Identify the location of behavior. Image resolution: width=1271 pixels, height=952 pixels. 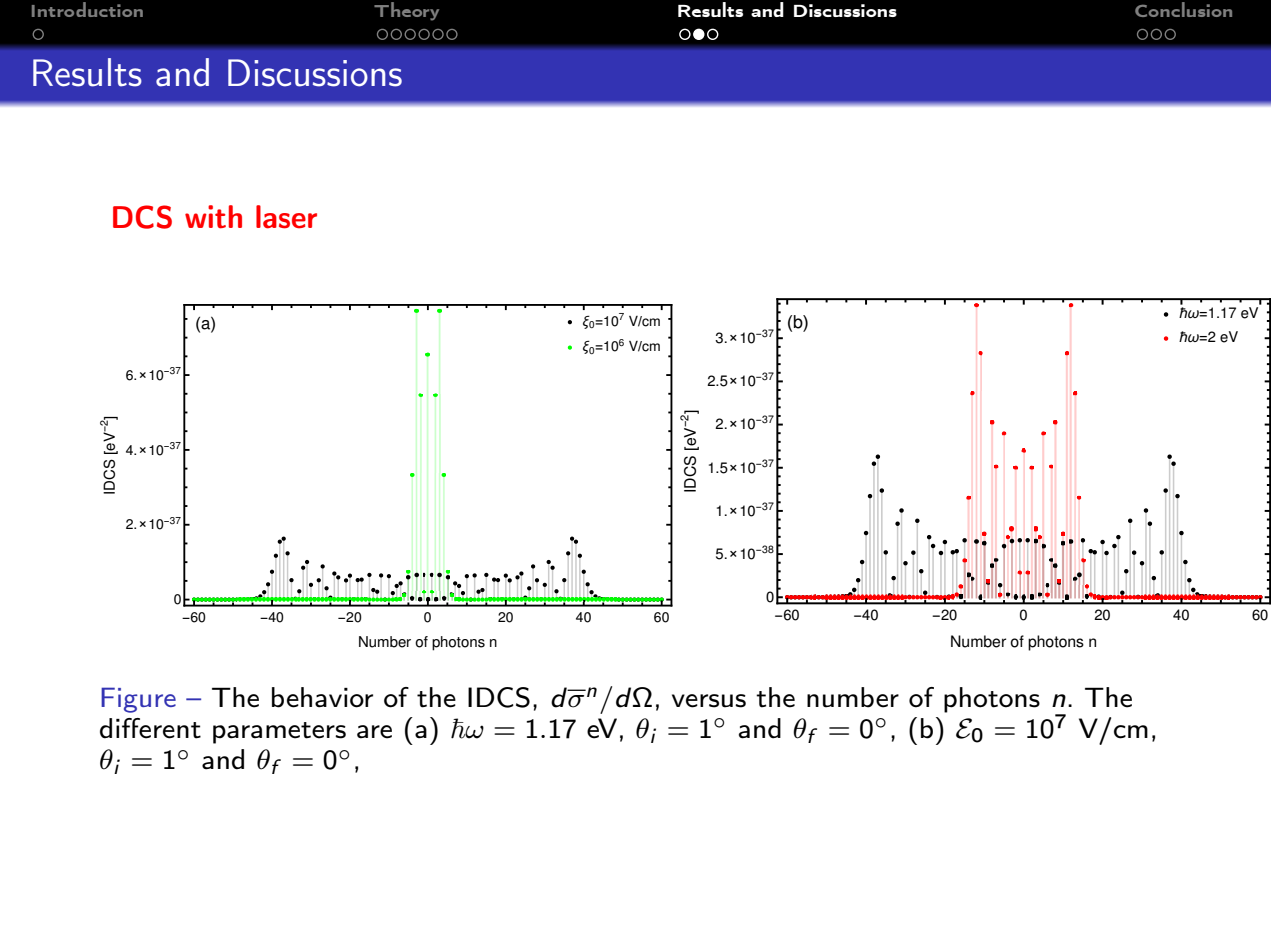
(322, 697).
